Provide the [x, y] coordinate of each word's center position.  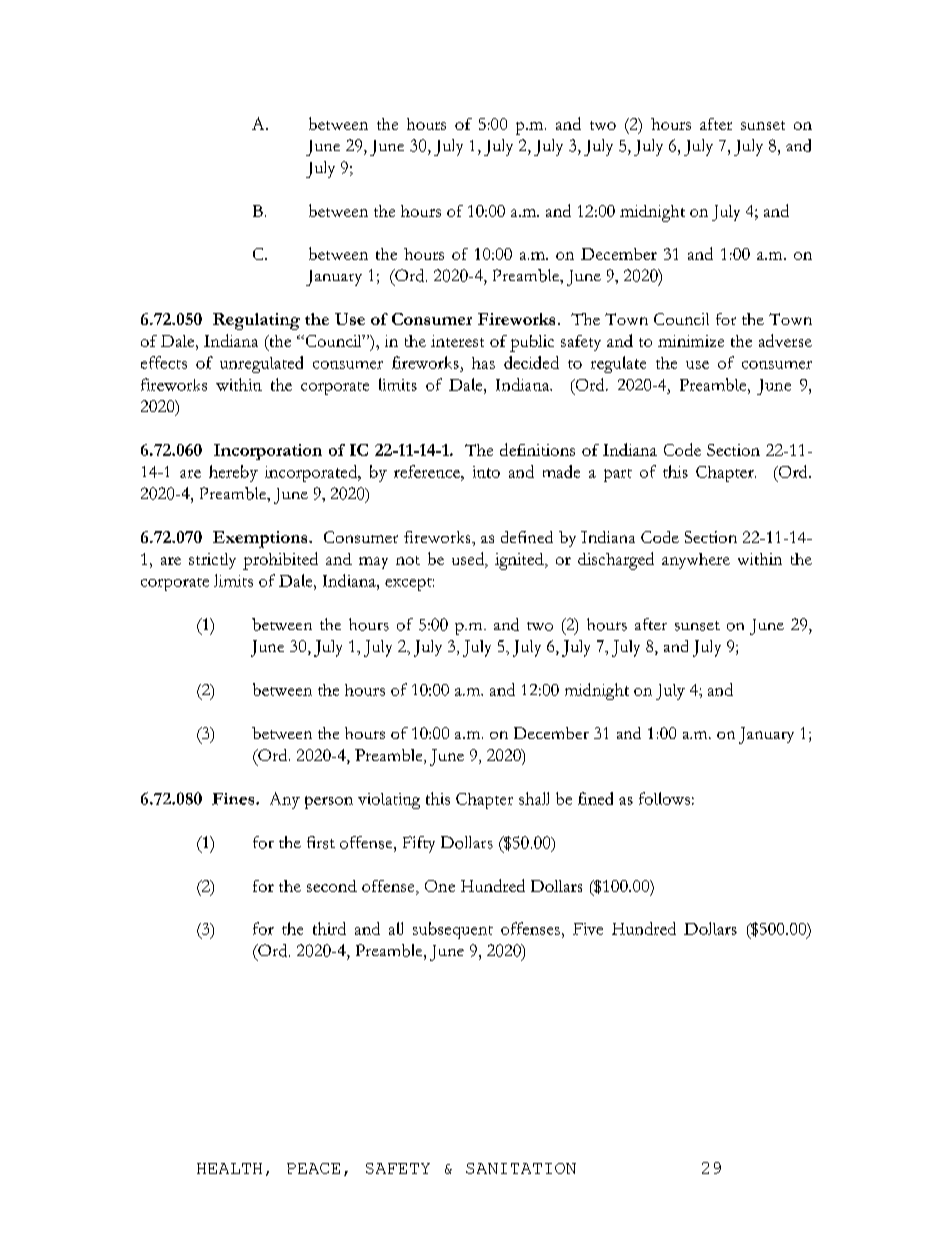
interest [457, 341]
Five [588, 929]
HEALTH [229, 1168]
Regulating [256, 321]
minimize [691, 341]
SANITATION [521, 1168]
